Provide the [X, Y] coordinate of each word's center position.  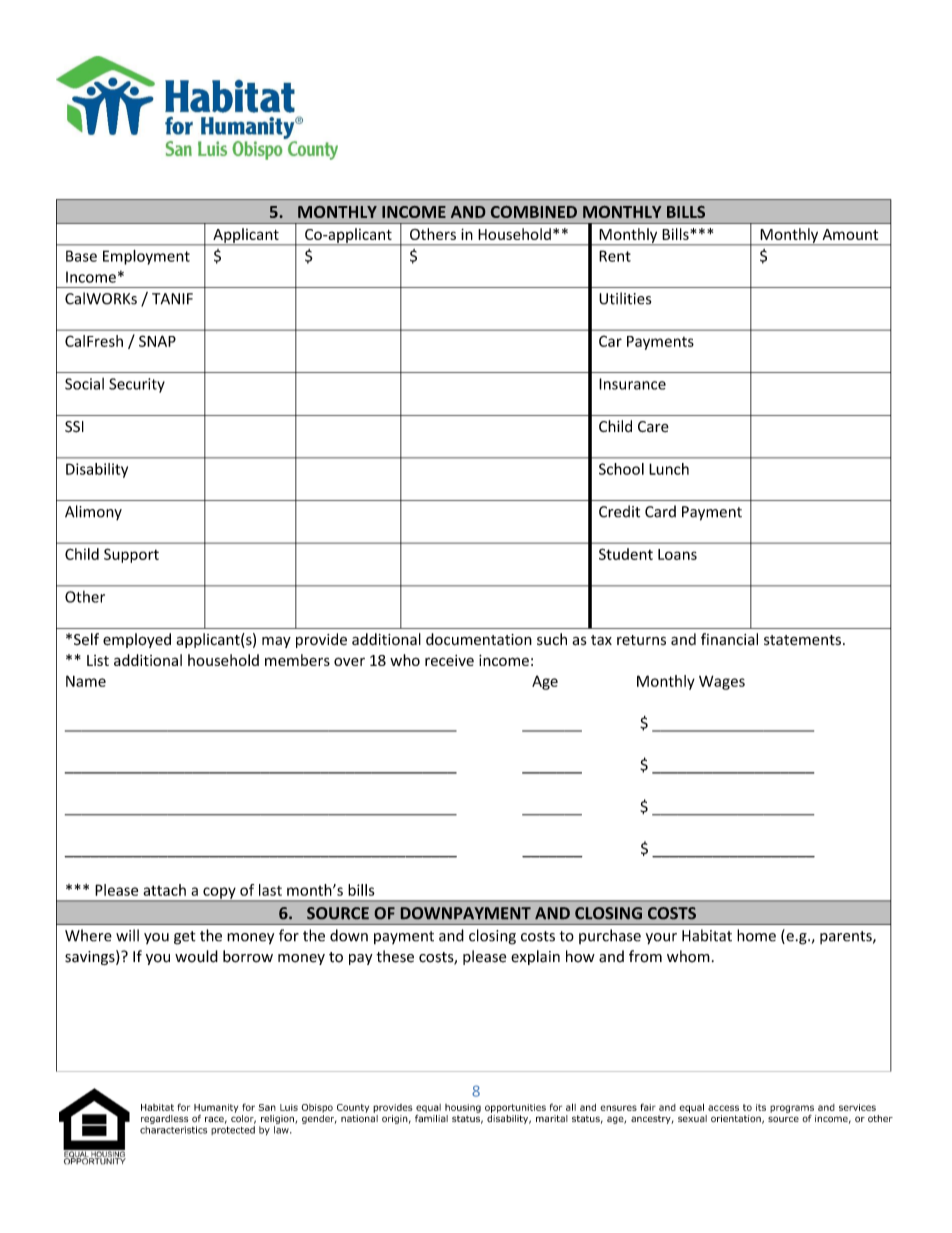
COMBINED [534, 212]
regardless [164, 1119]
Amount [850, 234]
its [761, 1107]
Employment [146, 257]
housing [463, 1108]
